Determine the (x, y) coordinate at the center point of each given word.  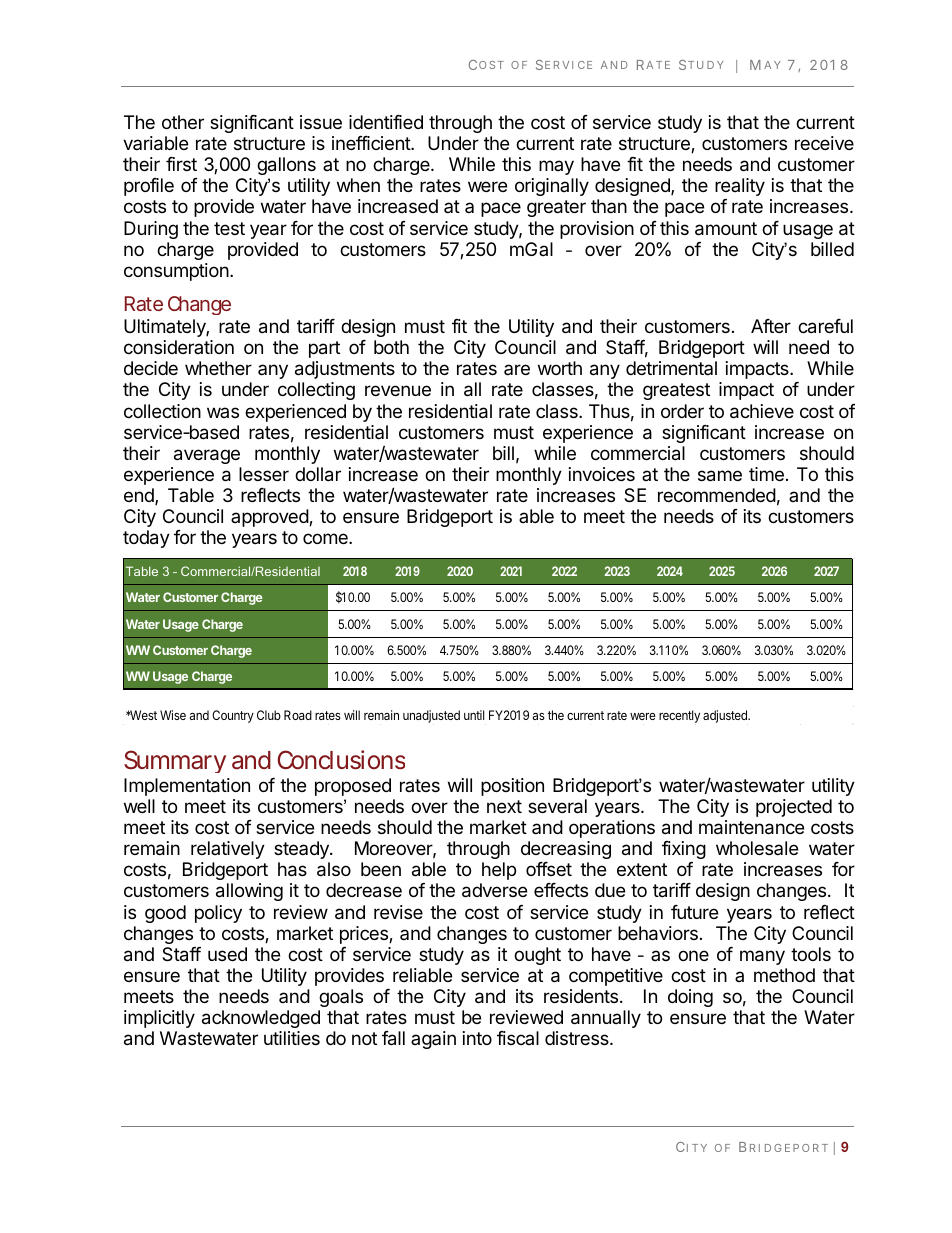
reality (740, 189)
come (326, 538)
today (146, 539)
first (181, 164)
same (720, 476)
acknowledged (261, 1021)
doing (690, 998)
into (477, 1038)
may (556, 167)
